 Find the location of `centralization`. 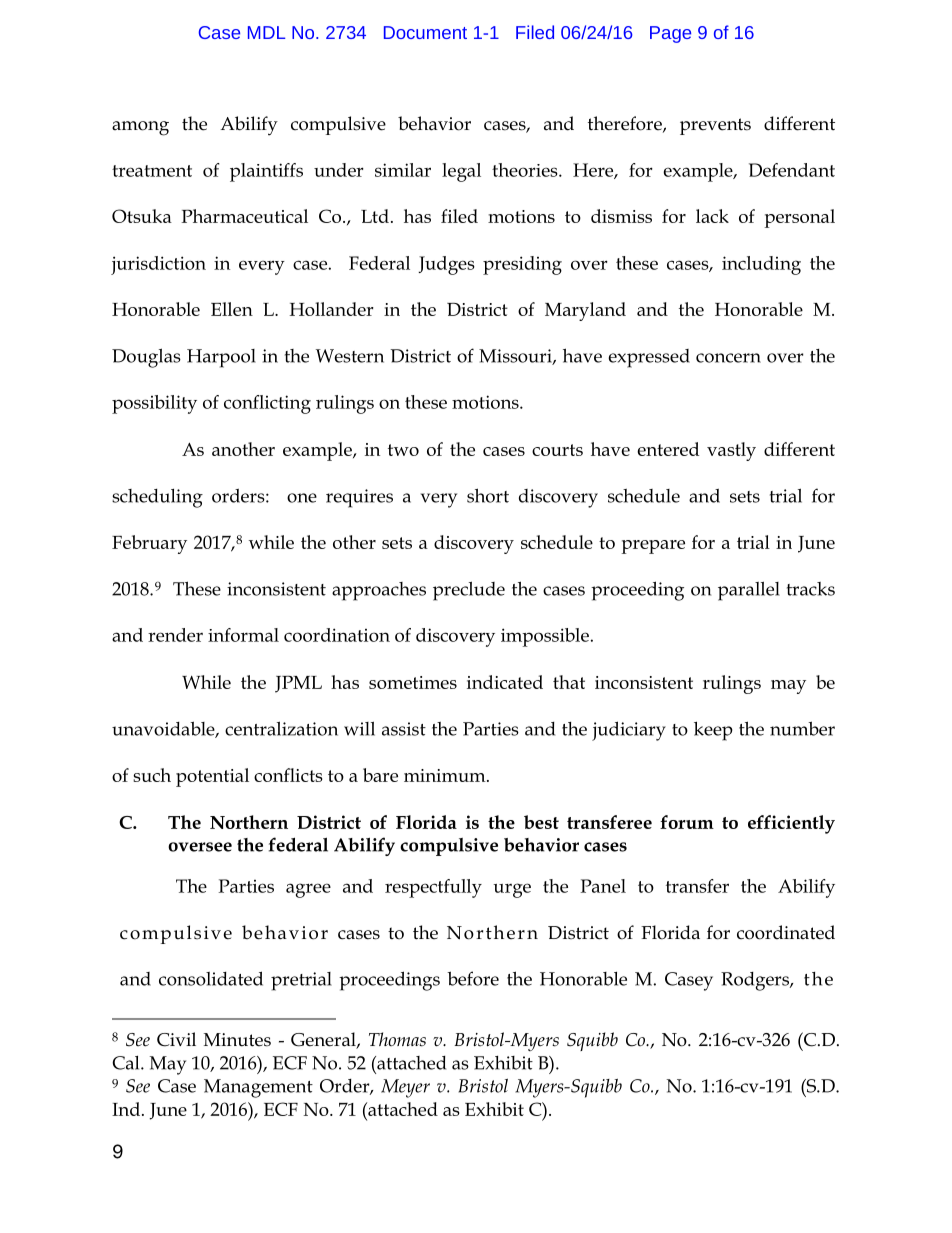

centralization is located at coordinates (281, 728).
